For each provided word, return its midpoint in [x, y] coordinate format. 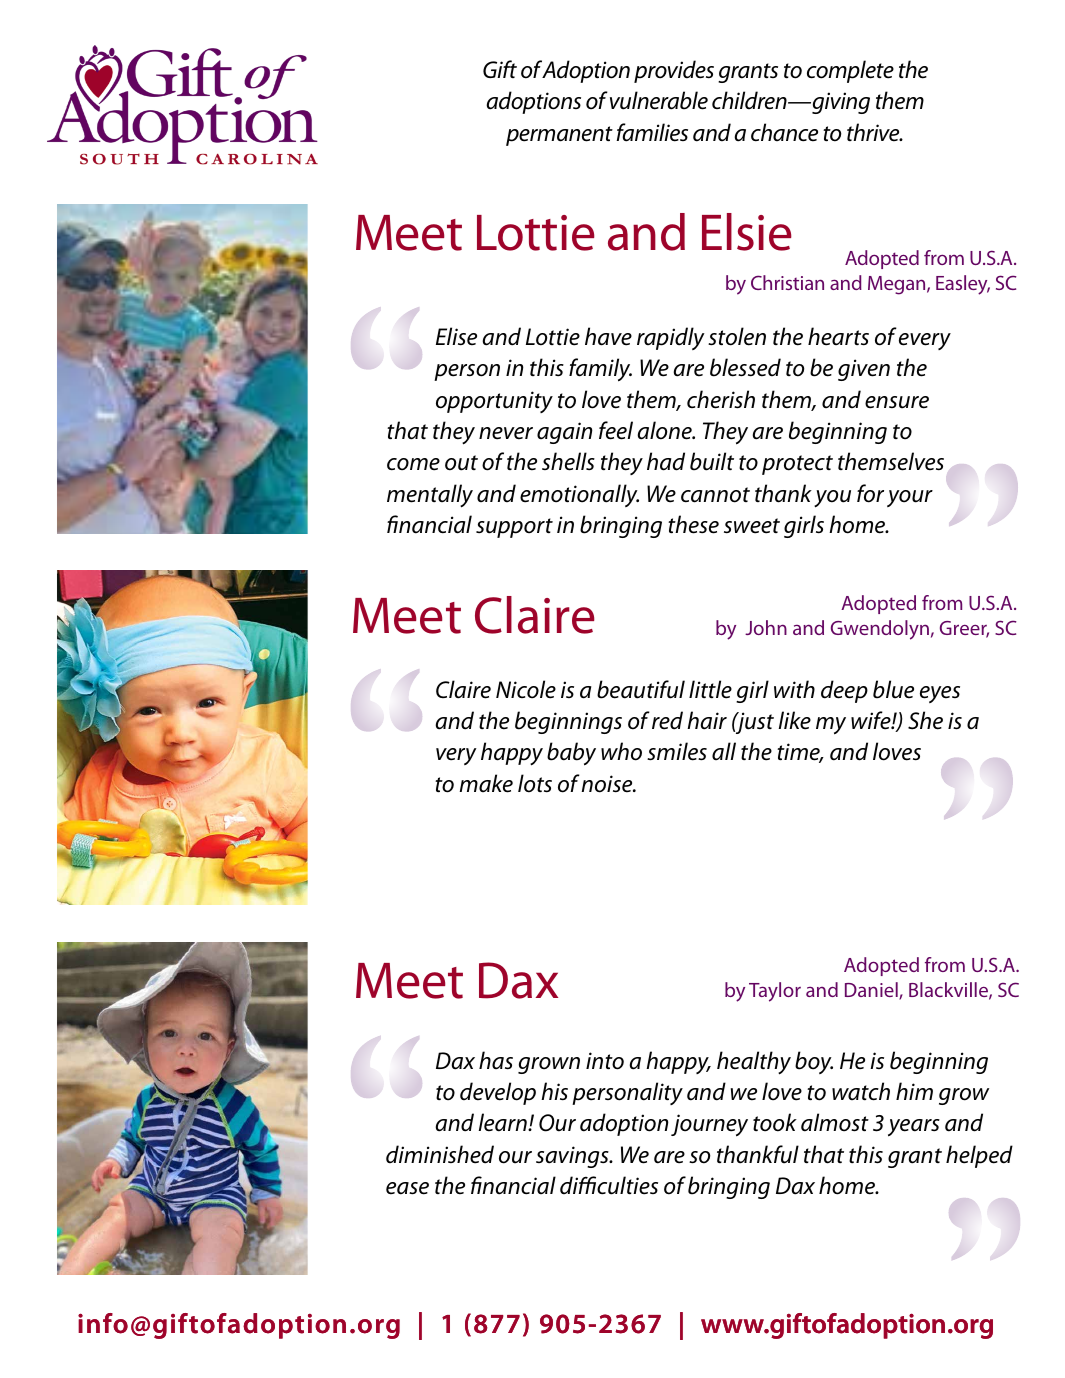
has [496, 1060]
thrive [874, 132]
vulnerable [659, 100]
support [514, 528]
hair [707, 720]
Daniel [872, 991]
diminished [440, 1154]
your [910, 498]
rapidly [671, 338]
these [693, 524]
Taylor [775, 992]
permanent [559, 136]
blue [893, 689]
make [486, 783]
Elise [456, 336]
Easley [963, 285]
